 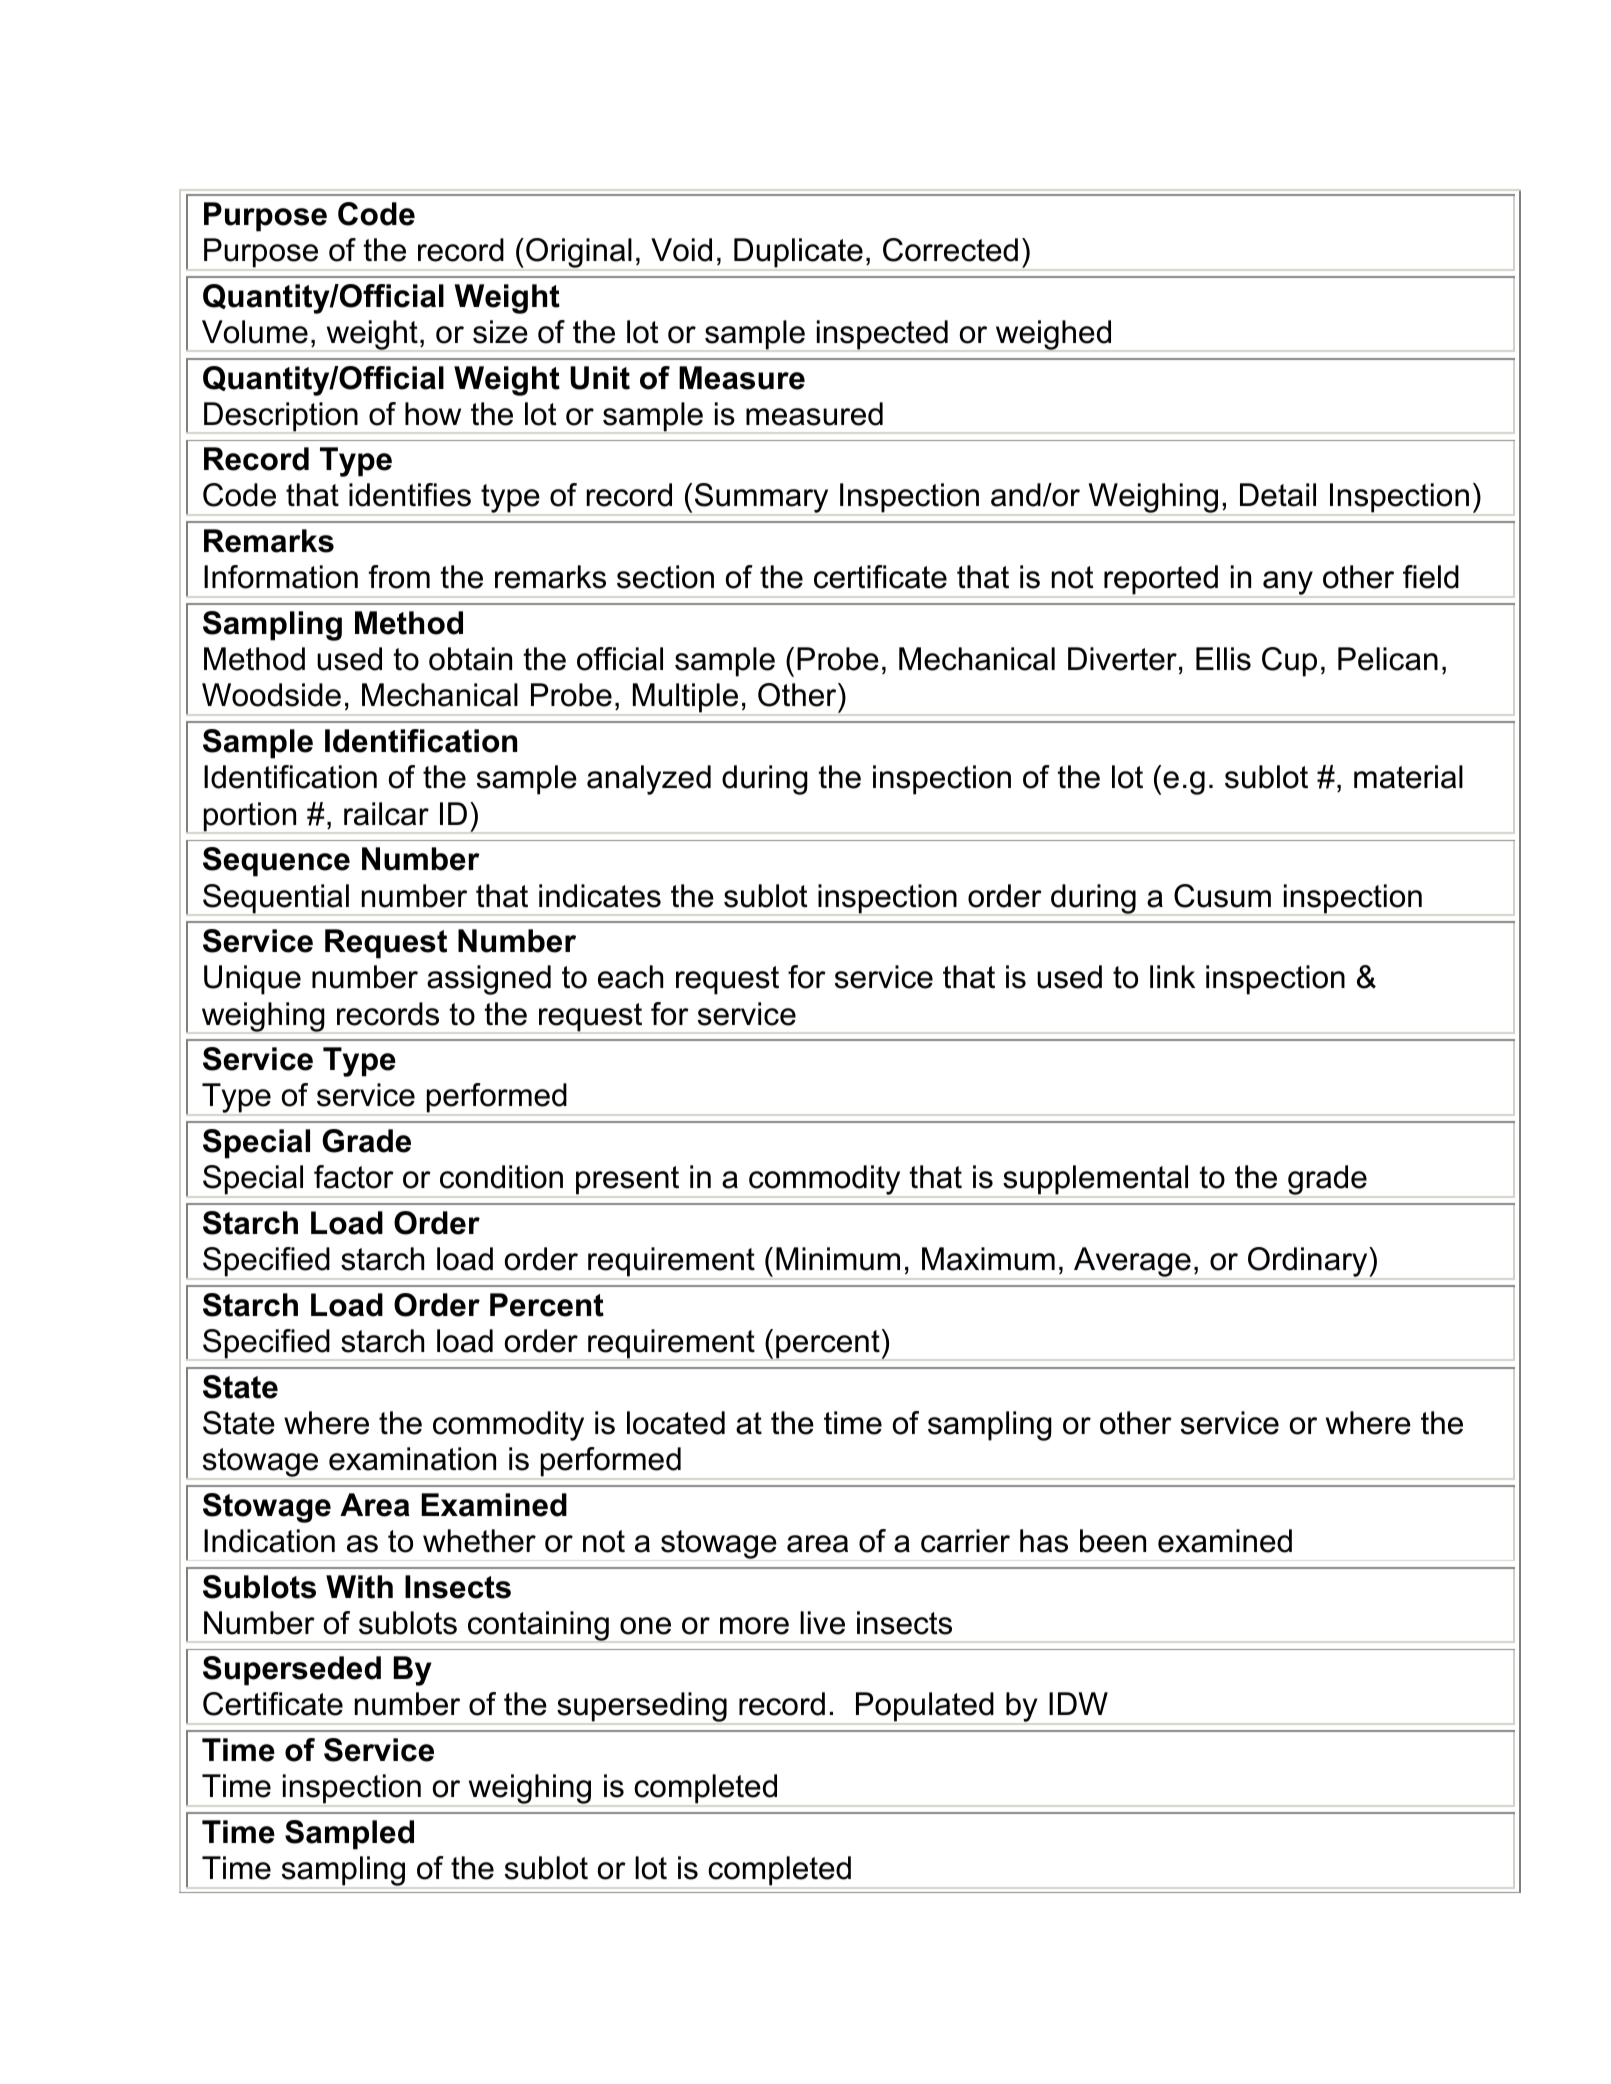 What do you see at coordinates (630, 977) in the screenshot?
I see `each` at bounding box center [630, 977].
